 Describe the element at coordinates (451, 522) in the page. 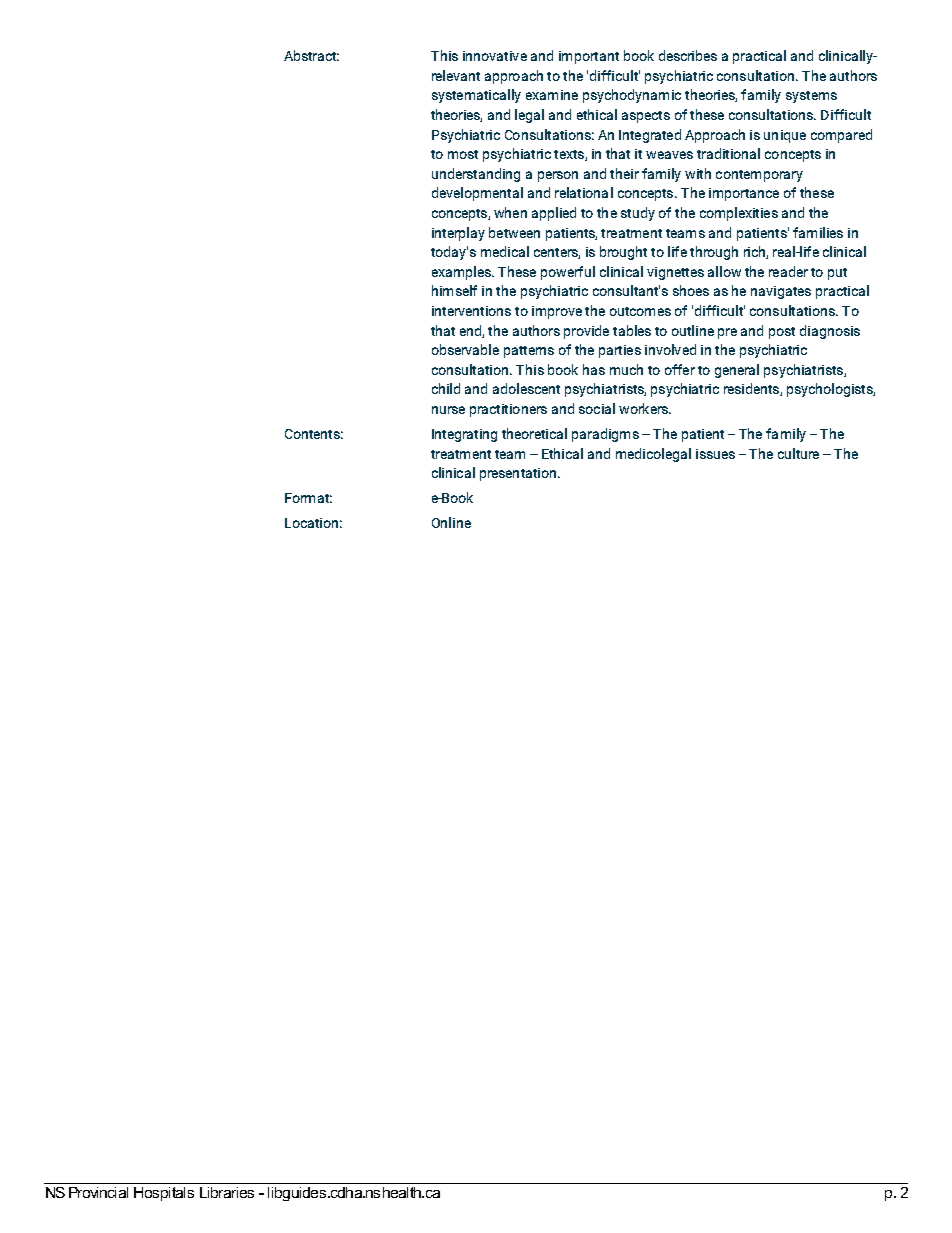

I see `Online` at that location.
